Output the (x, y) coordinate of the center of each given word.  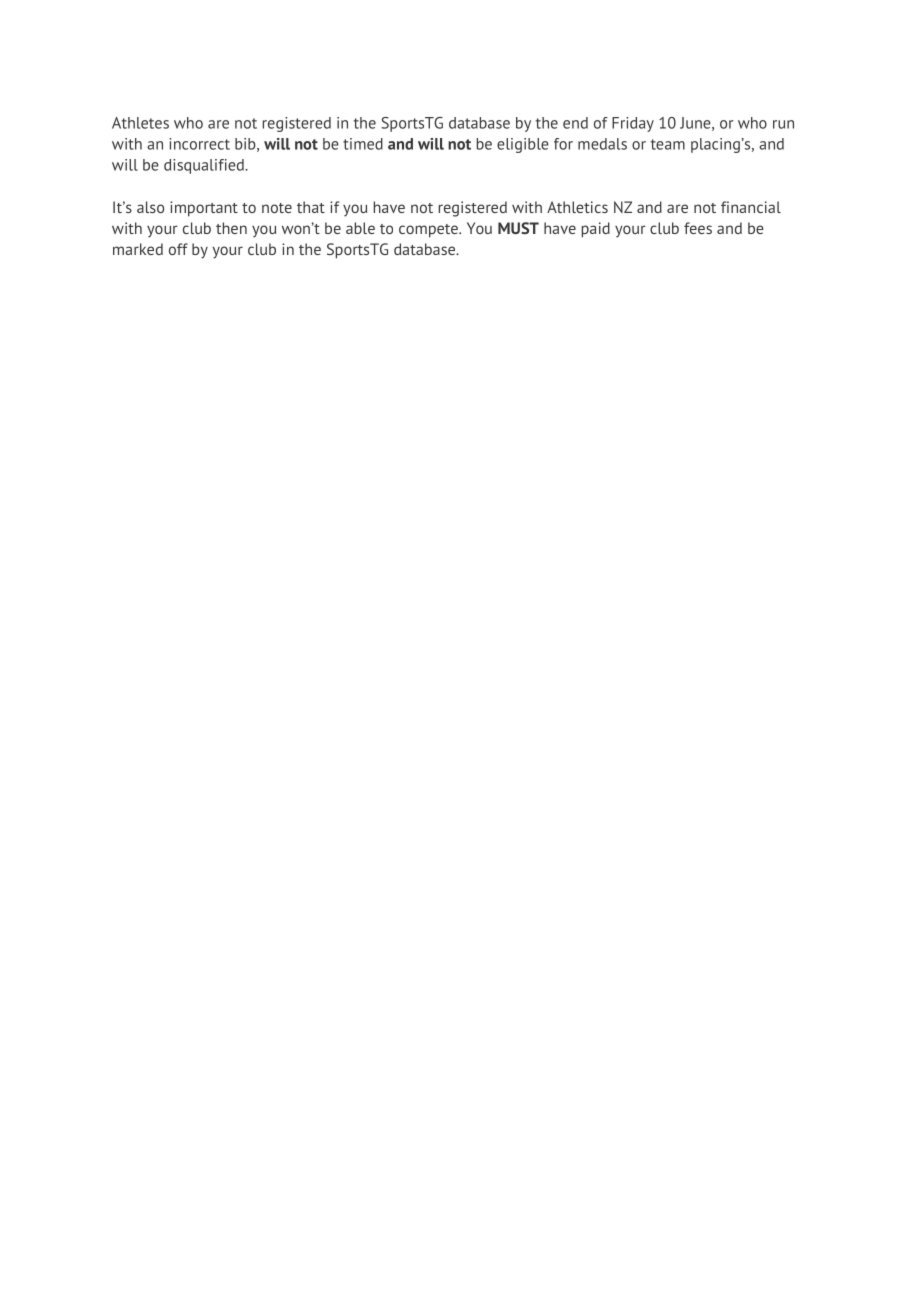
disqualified (205, 166)
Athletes (140, 123)
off (178, 249)
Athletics (577, 207)
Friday (633, 124)
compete (429, 231)
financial (751, 207)
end (575, 123)
